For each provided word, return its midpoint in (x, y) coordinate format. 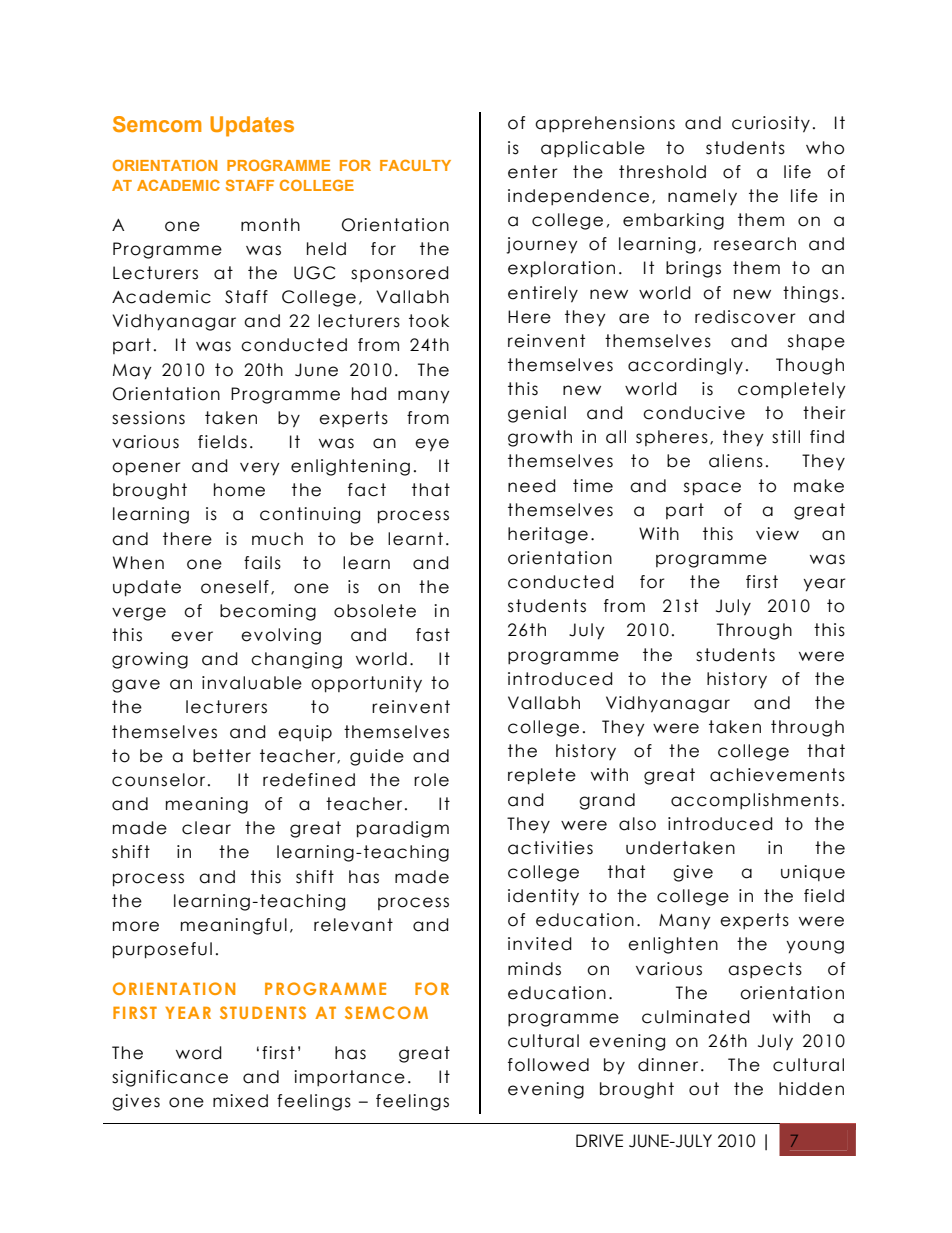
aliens (736, 461)
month (270, 225)
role (431, 780)
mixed (240, 1101)
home (239, 490)
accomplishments (755, 801)
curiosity (771, 124)
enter (533, 172)
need (532, 486)
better (222, 756)
